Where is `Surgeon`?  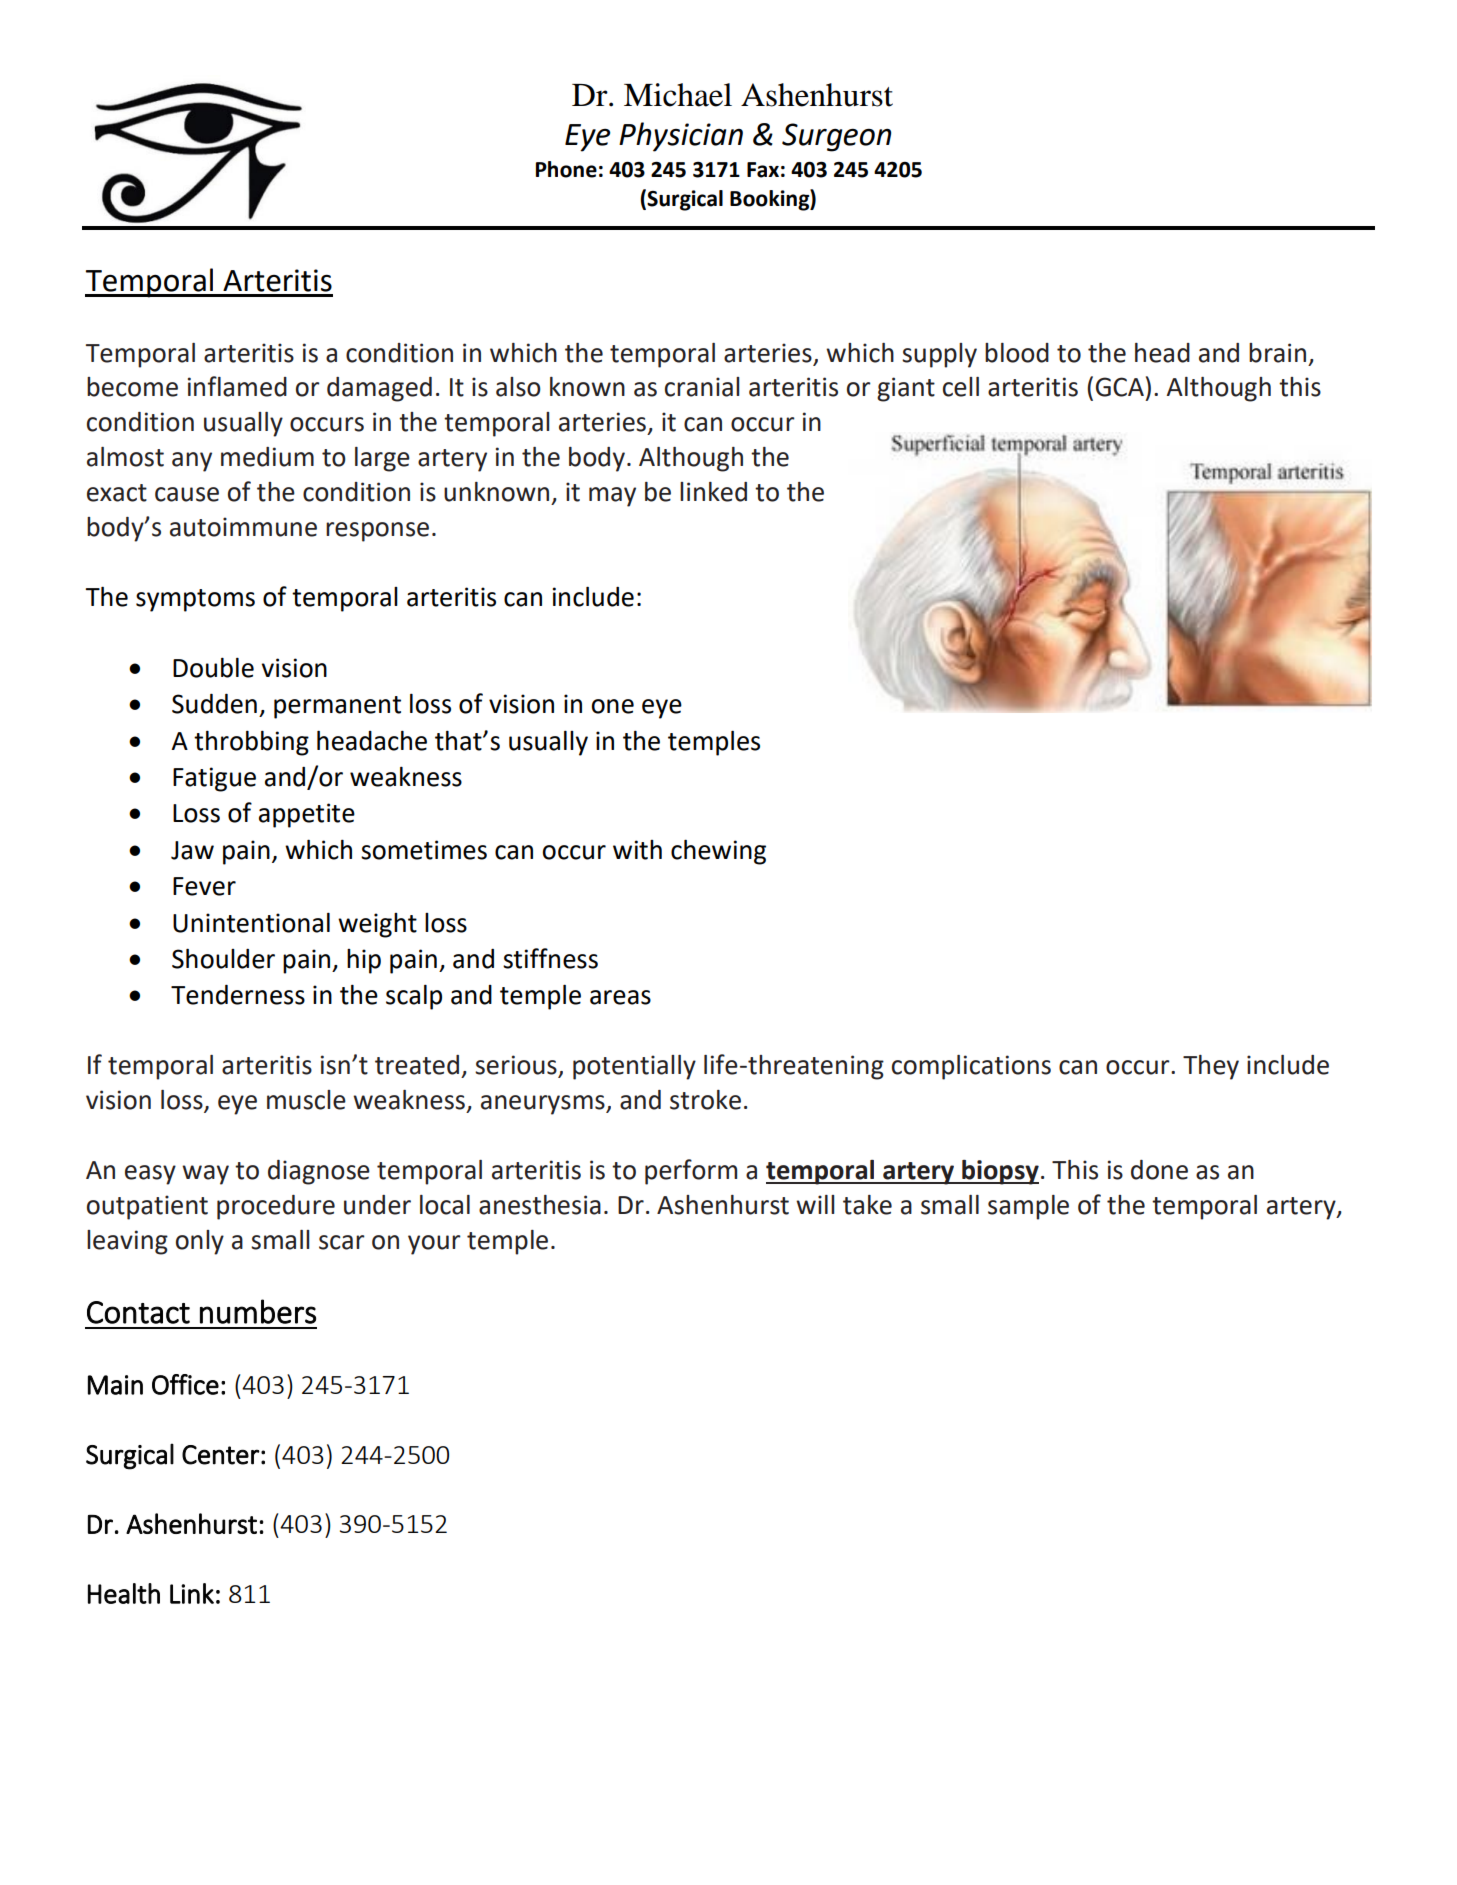 Surgeon is located at coordinates (836, 137).
